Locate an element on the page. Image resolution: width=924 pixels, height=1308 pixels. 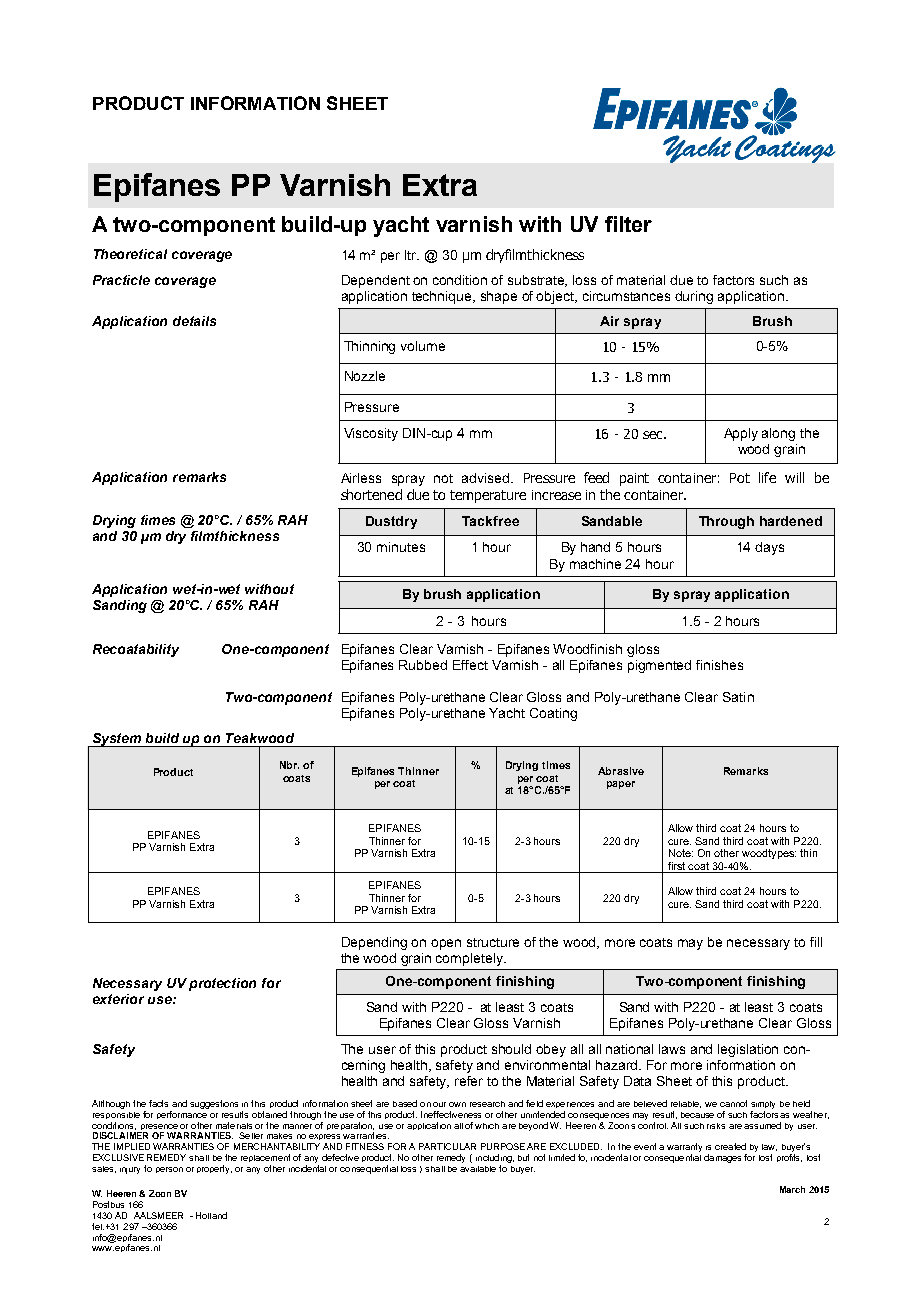
property is located at coordinates (214, 1169).
